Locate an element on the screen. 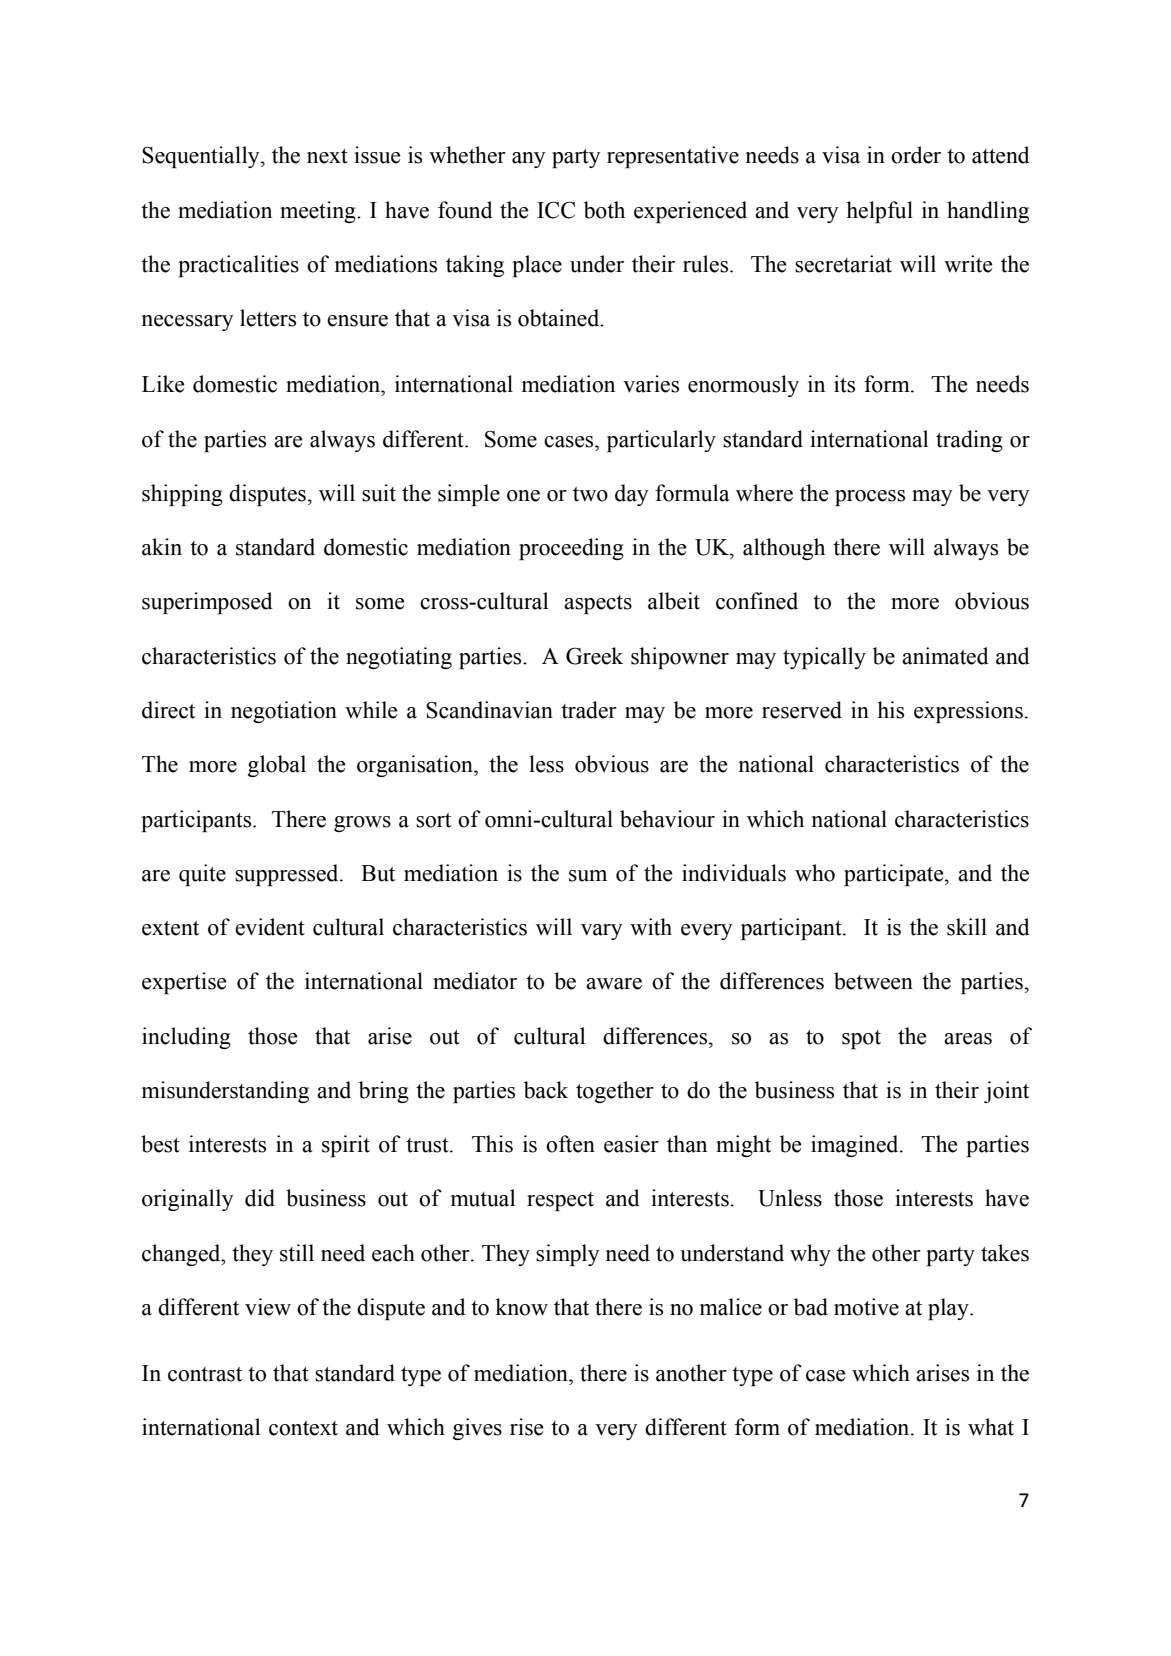 The width and height of the screenshot is (1171, 1656). helpful is located at coordinates (879, 212).
